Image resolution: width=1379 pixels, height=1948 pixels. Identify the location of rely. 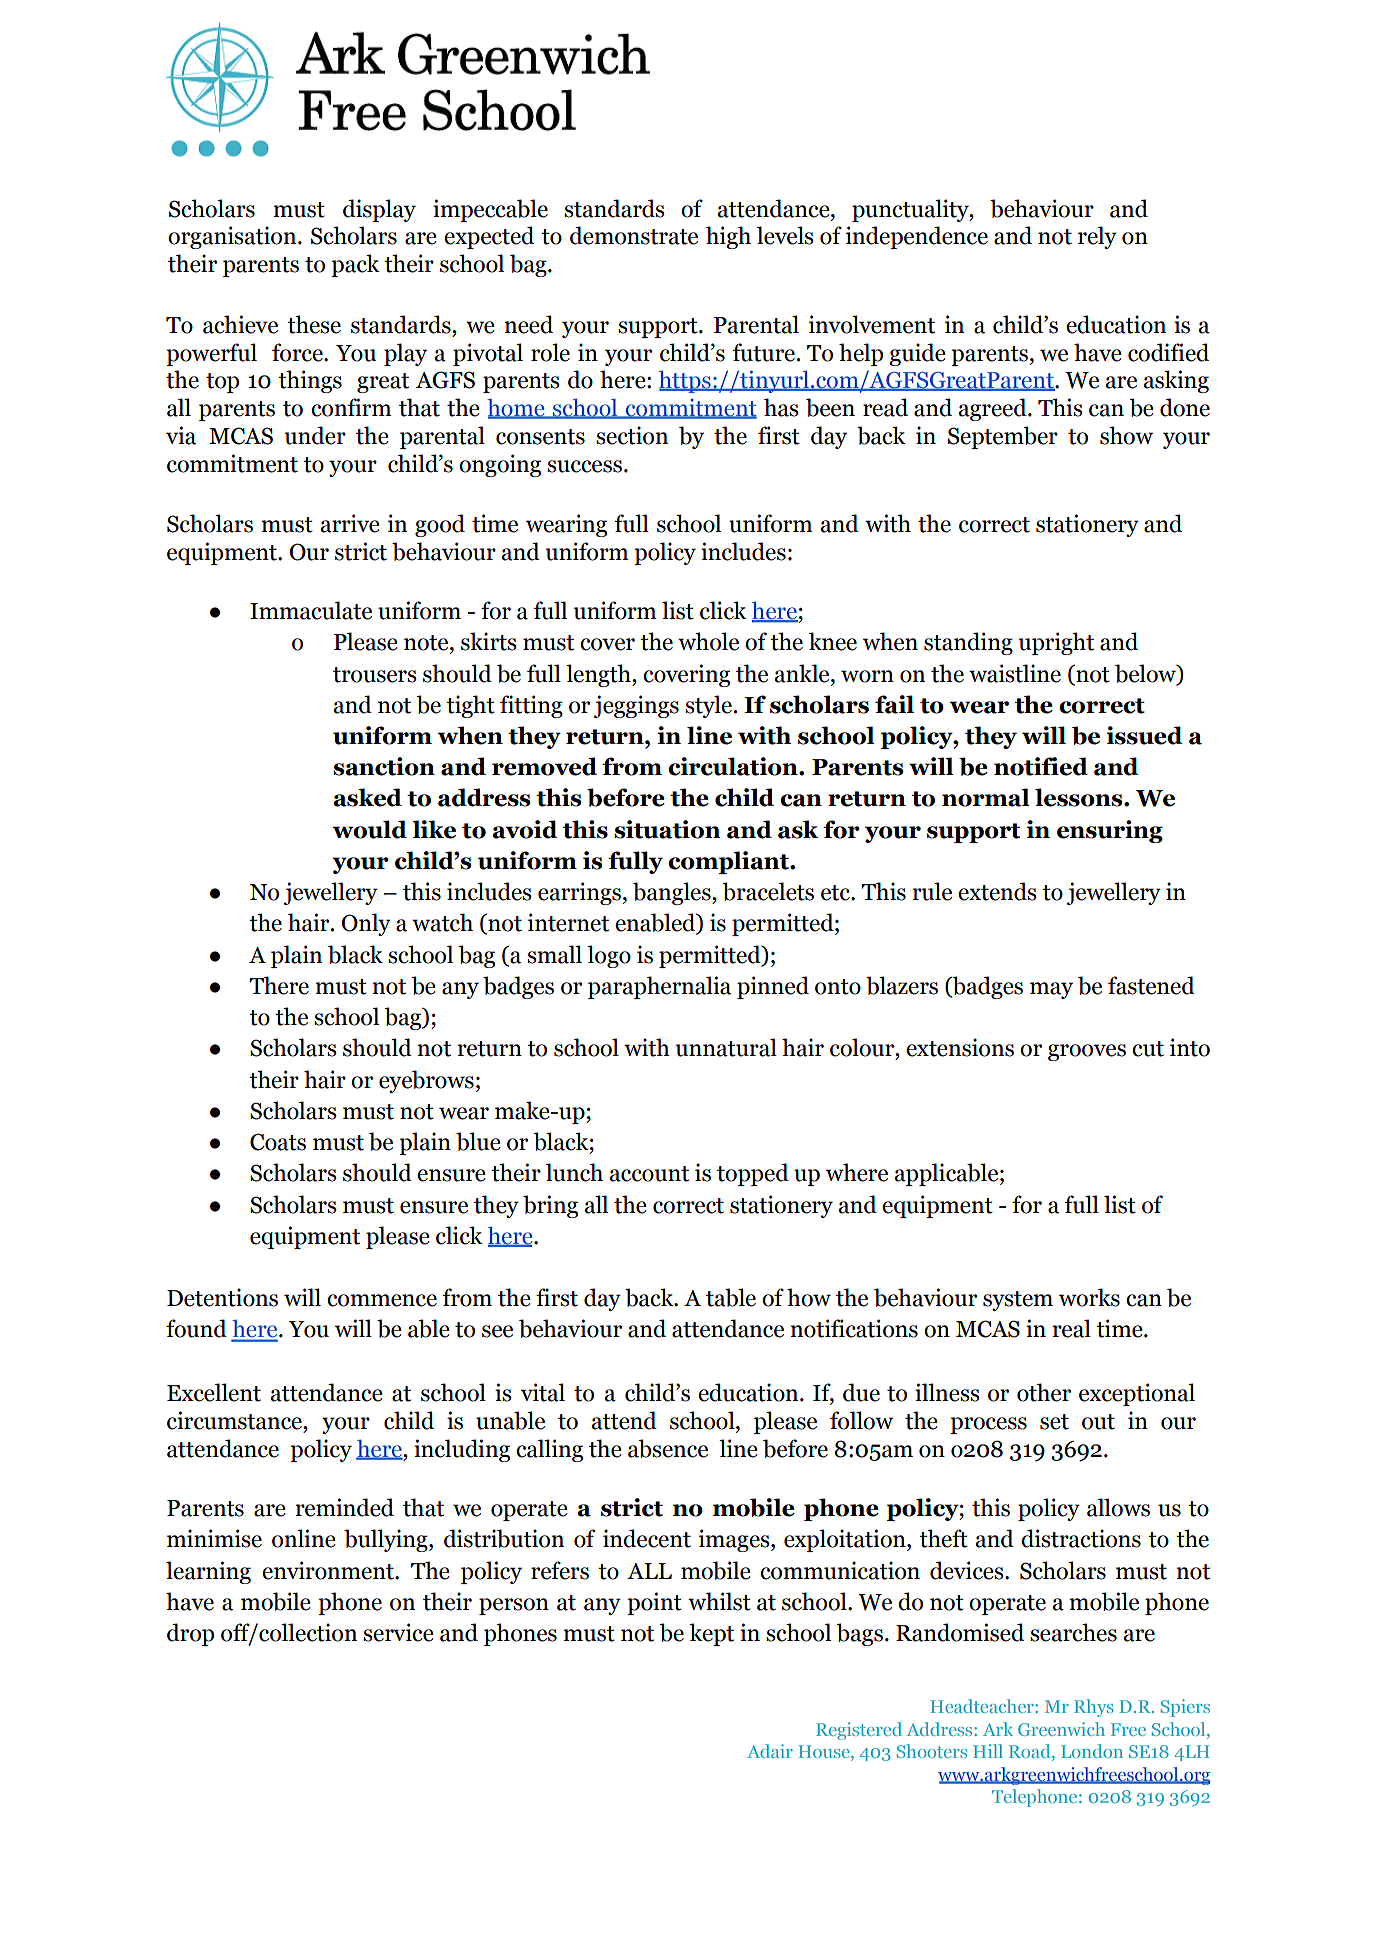
(1097, 237).
